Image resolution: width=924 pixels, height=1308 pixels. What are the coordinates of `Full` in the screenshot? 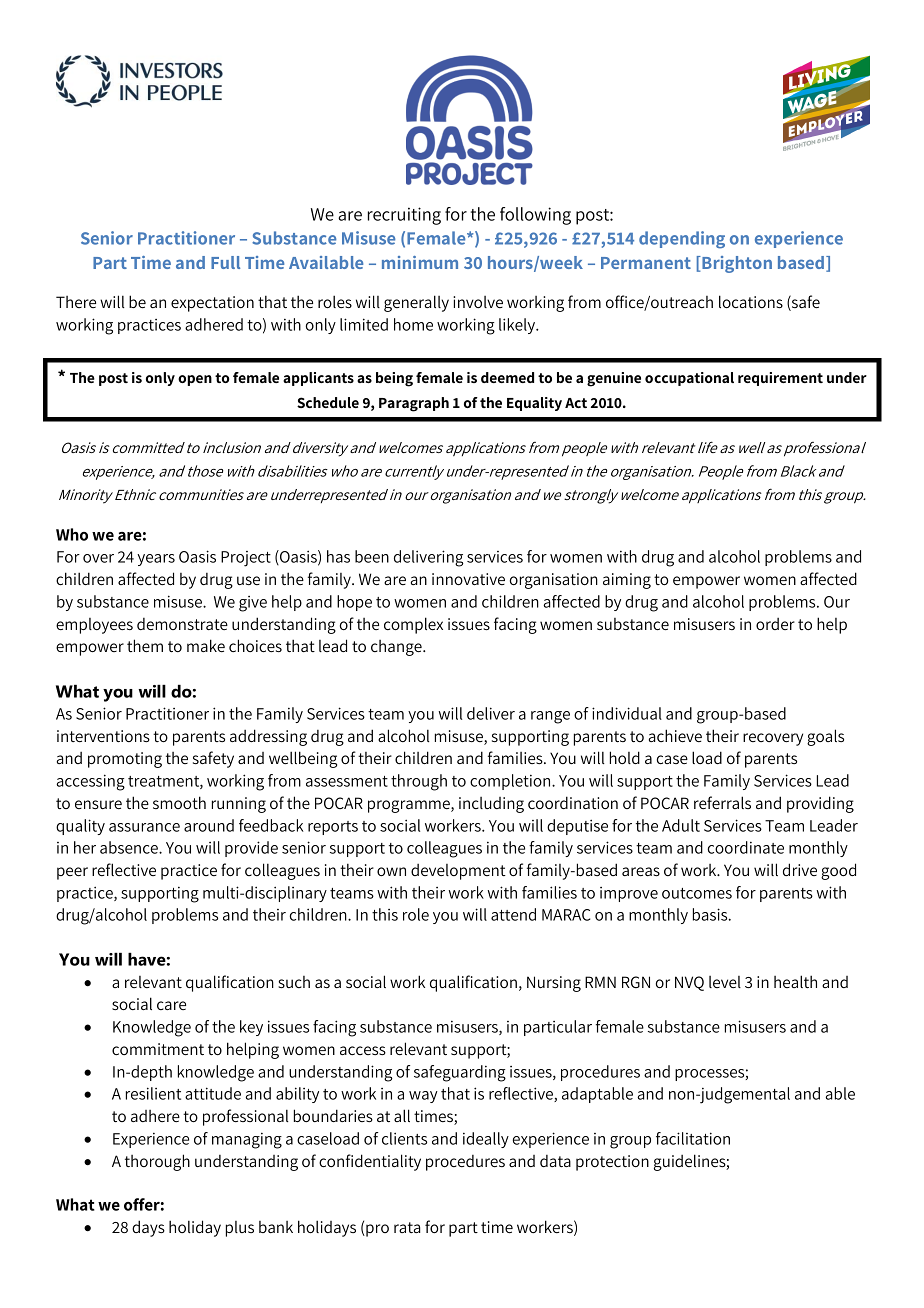 It's located at (225, 262).
